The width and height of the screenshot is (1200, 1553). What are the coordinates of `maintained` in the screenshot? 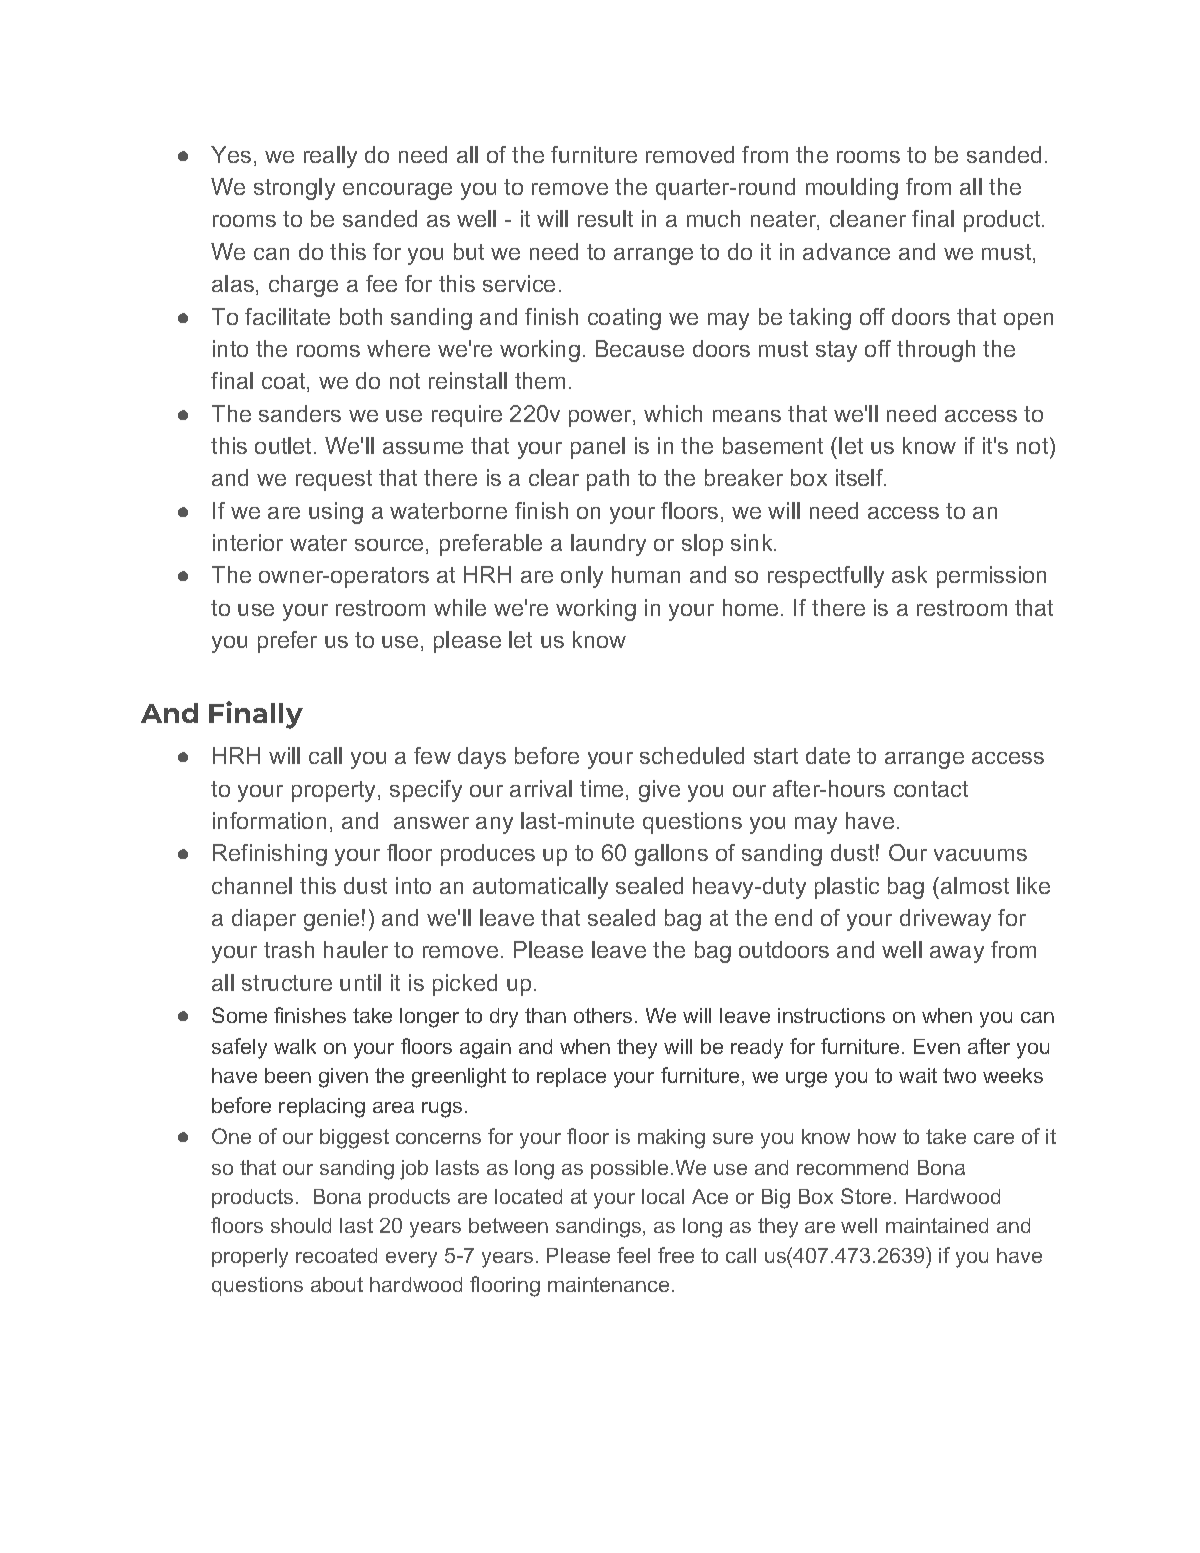 It's located at (937, 1225).
